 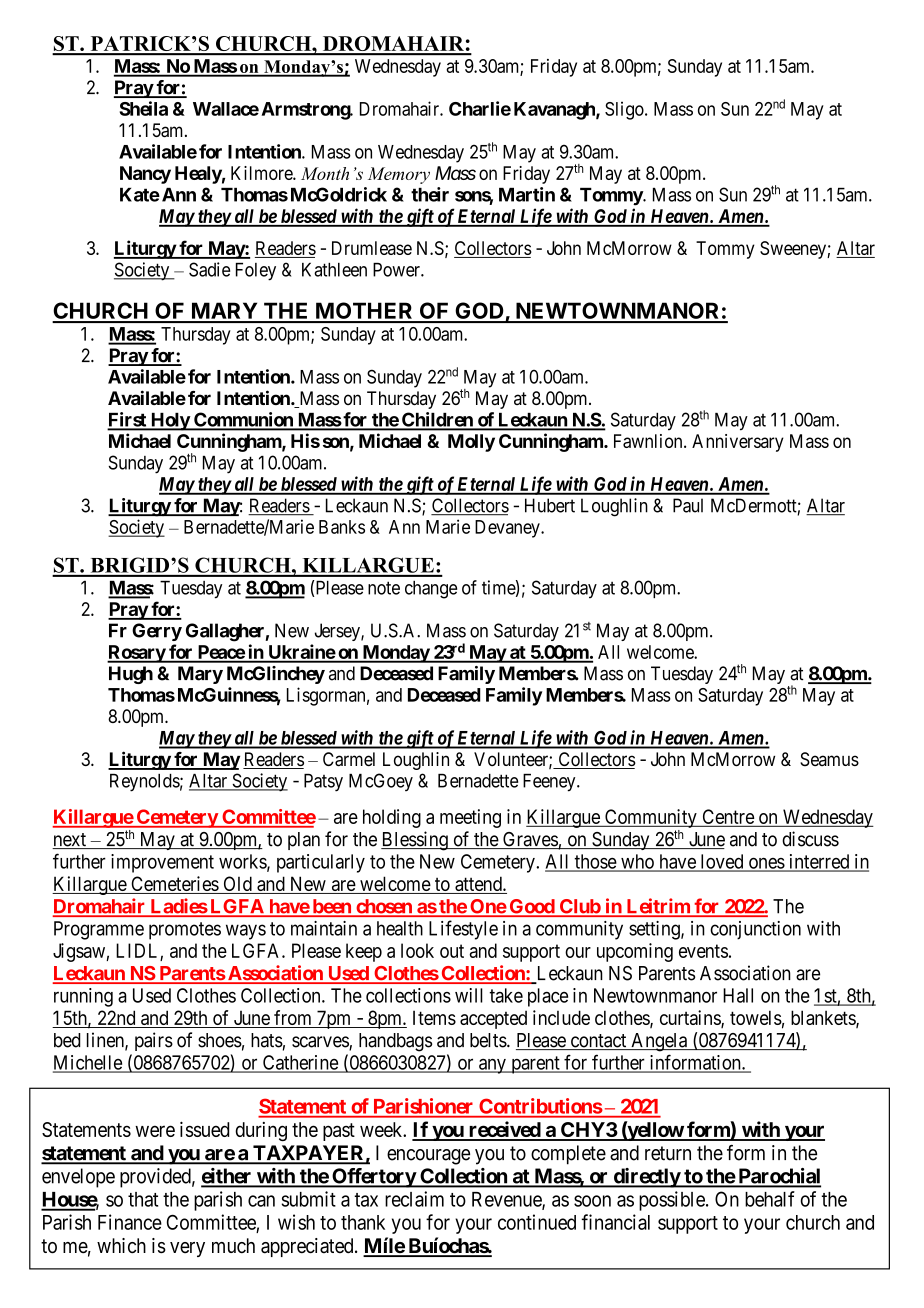 What do you see at coordinates (431, 590) in the screenshot?
I see `change` at bounding box center [431, 590].
